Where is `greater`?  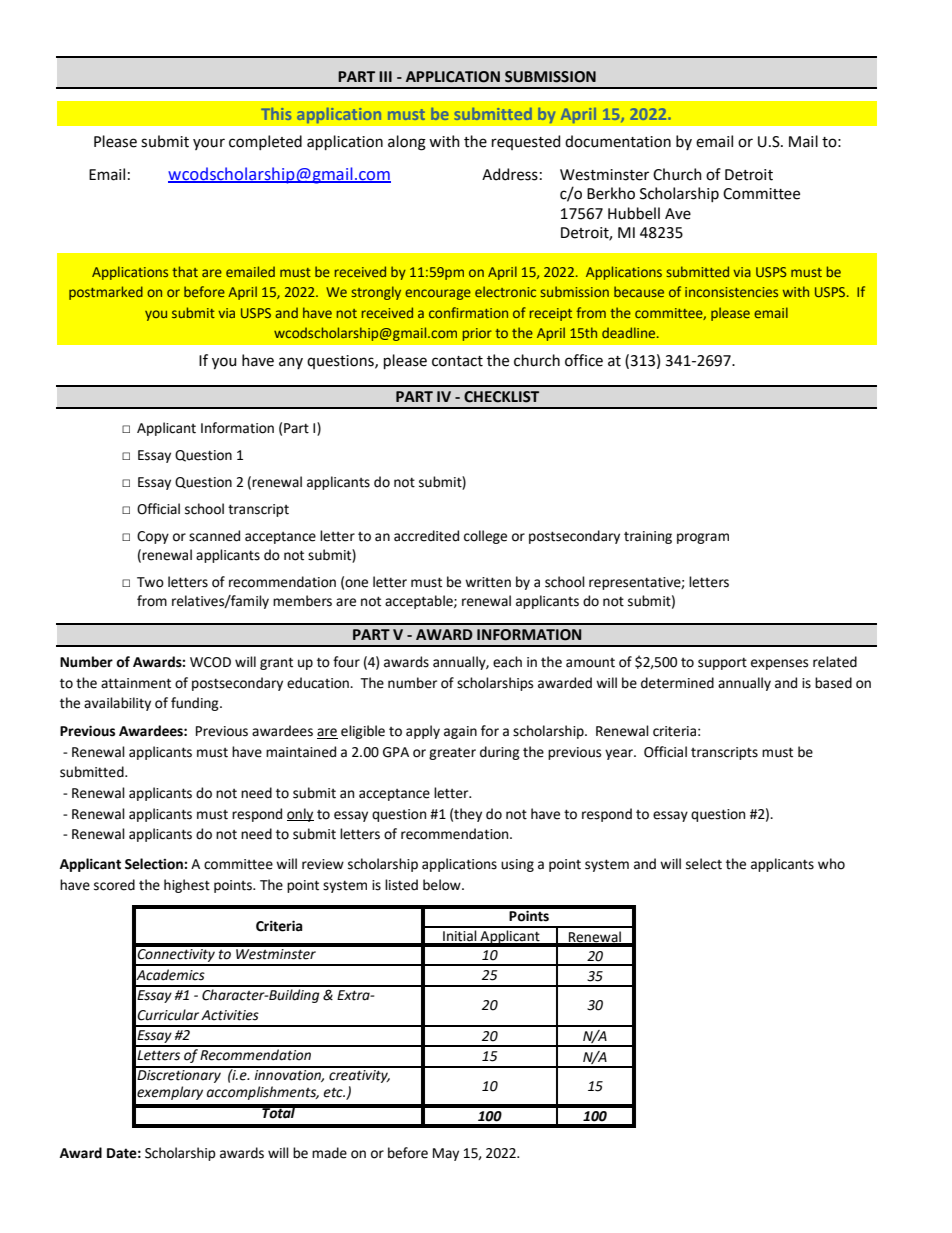 greater is located at coordinates (452, 753).
